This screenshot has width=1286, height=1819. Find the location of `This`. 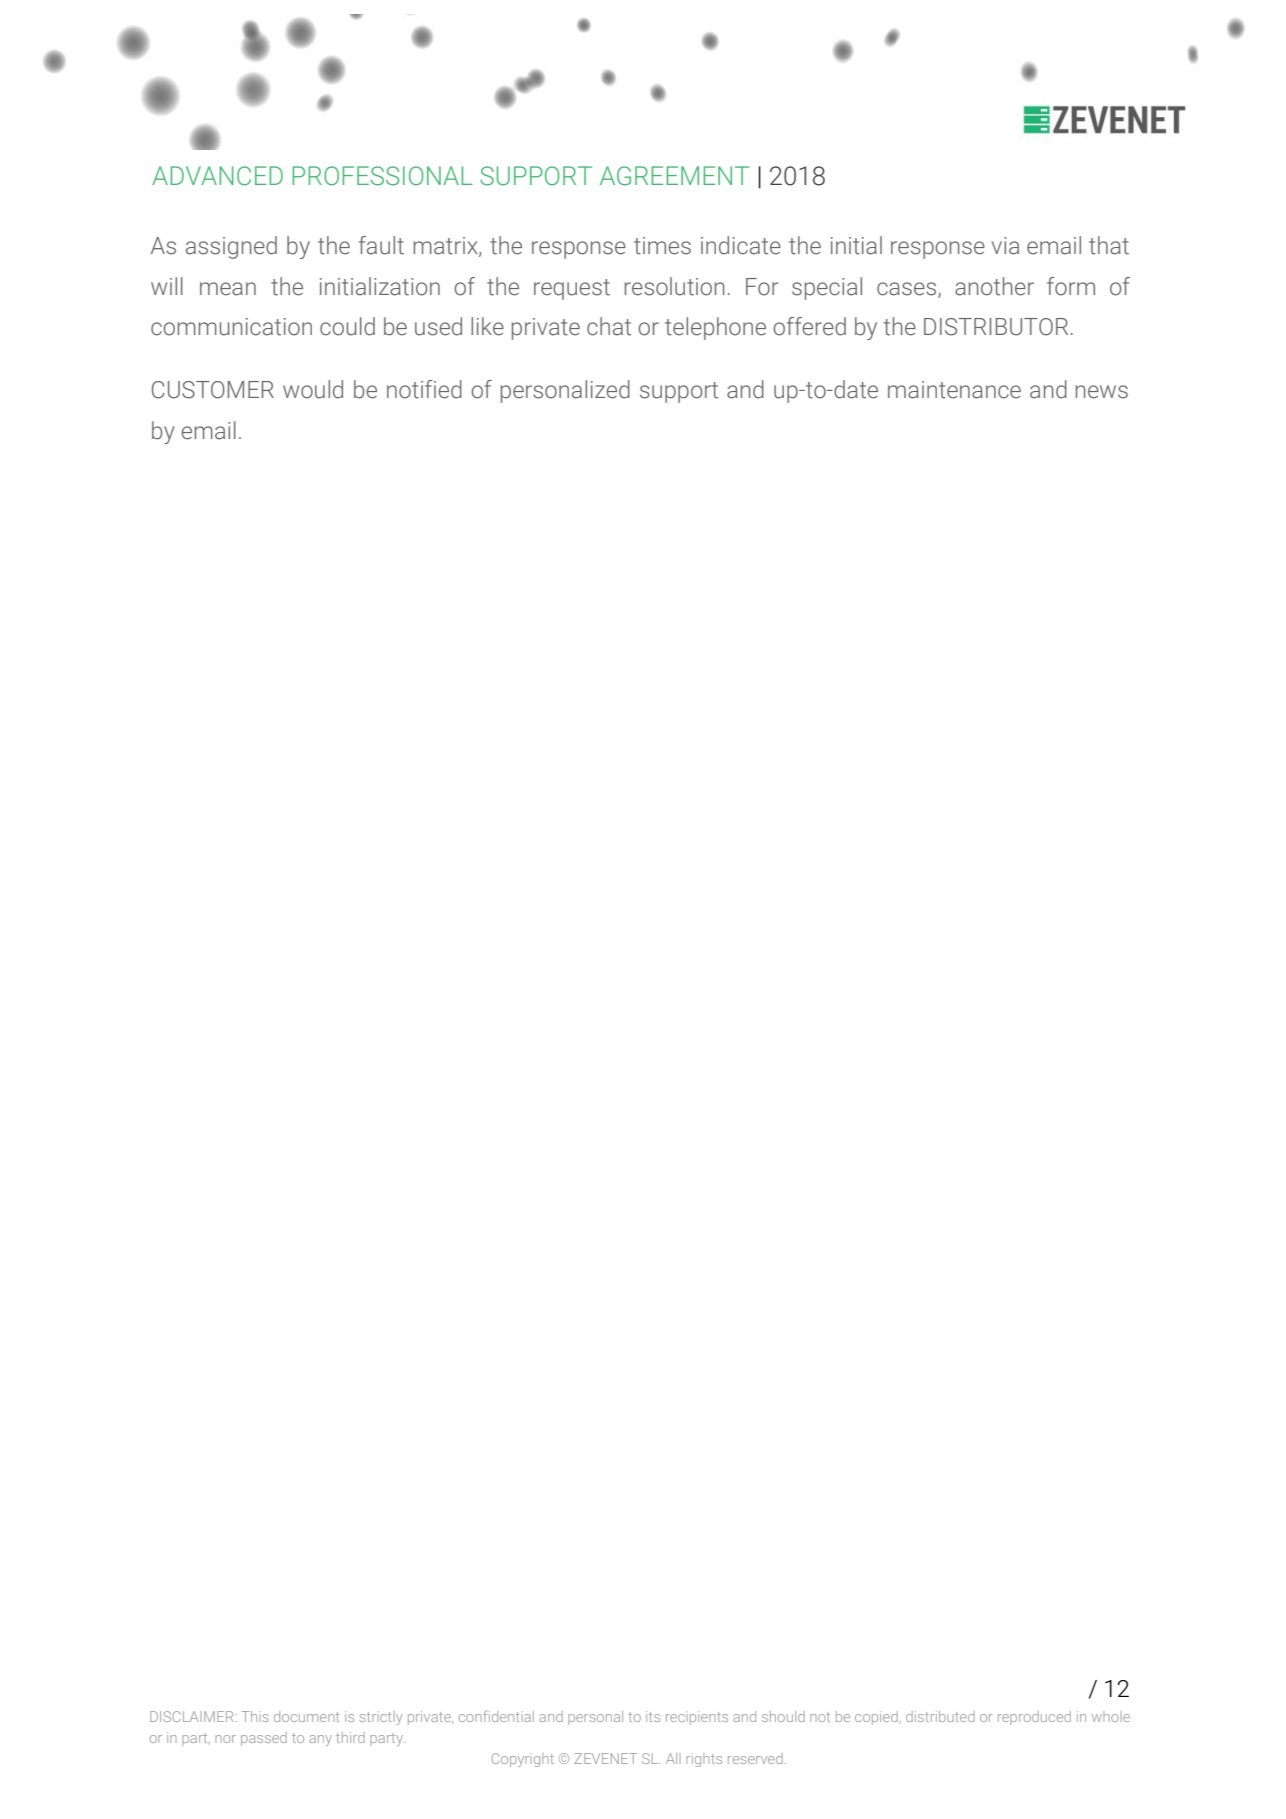

This is located at coordinates (254, 1716).
